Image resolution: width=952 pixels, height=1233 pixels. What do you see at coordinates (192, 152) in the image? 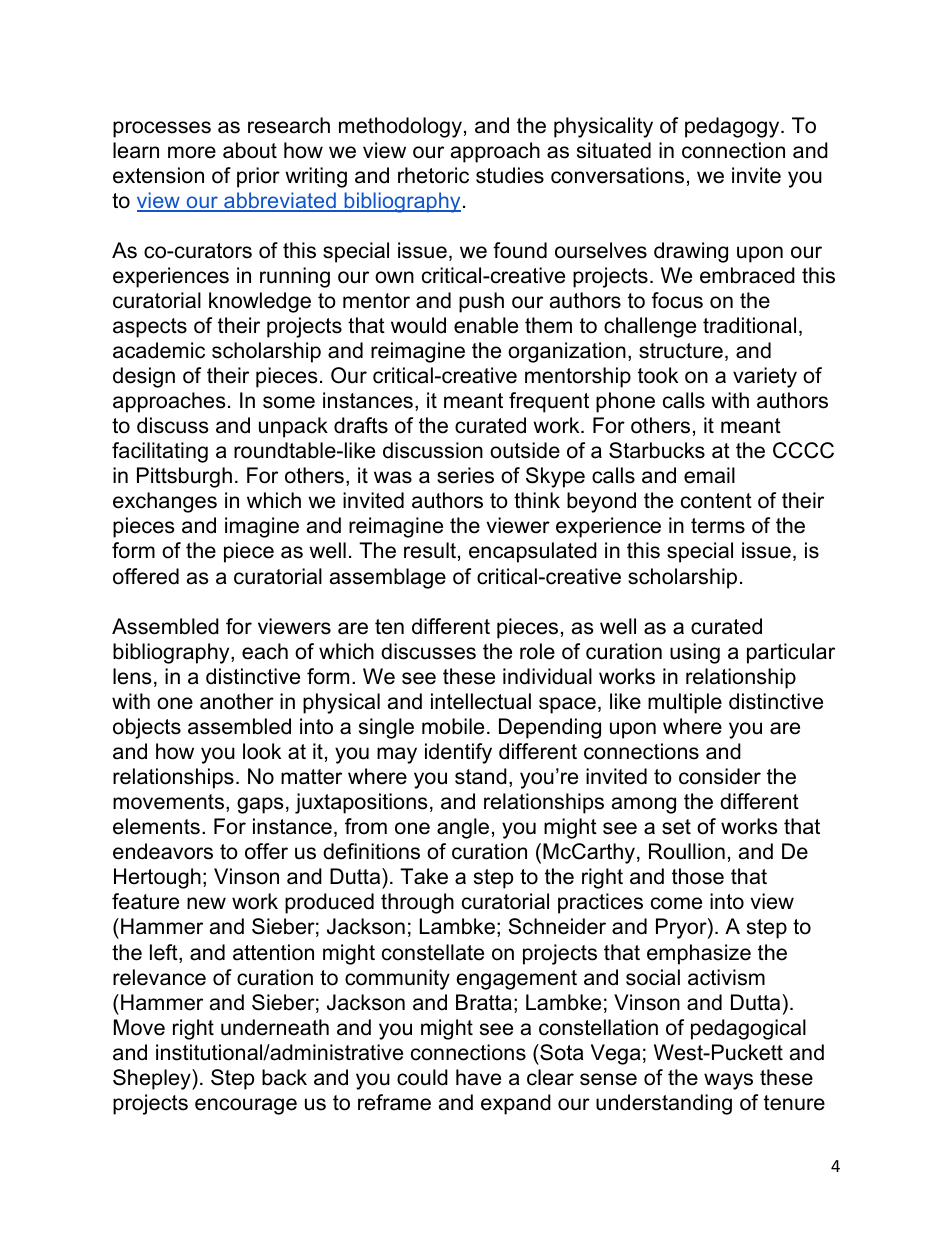
I see `more` at bounding box center [192, 152].
